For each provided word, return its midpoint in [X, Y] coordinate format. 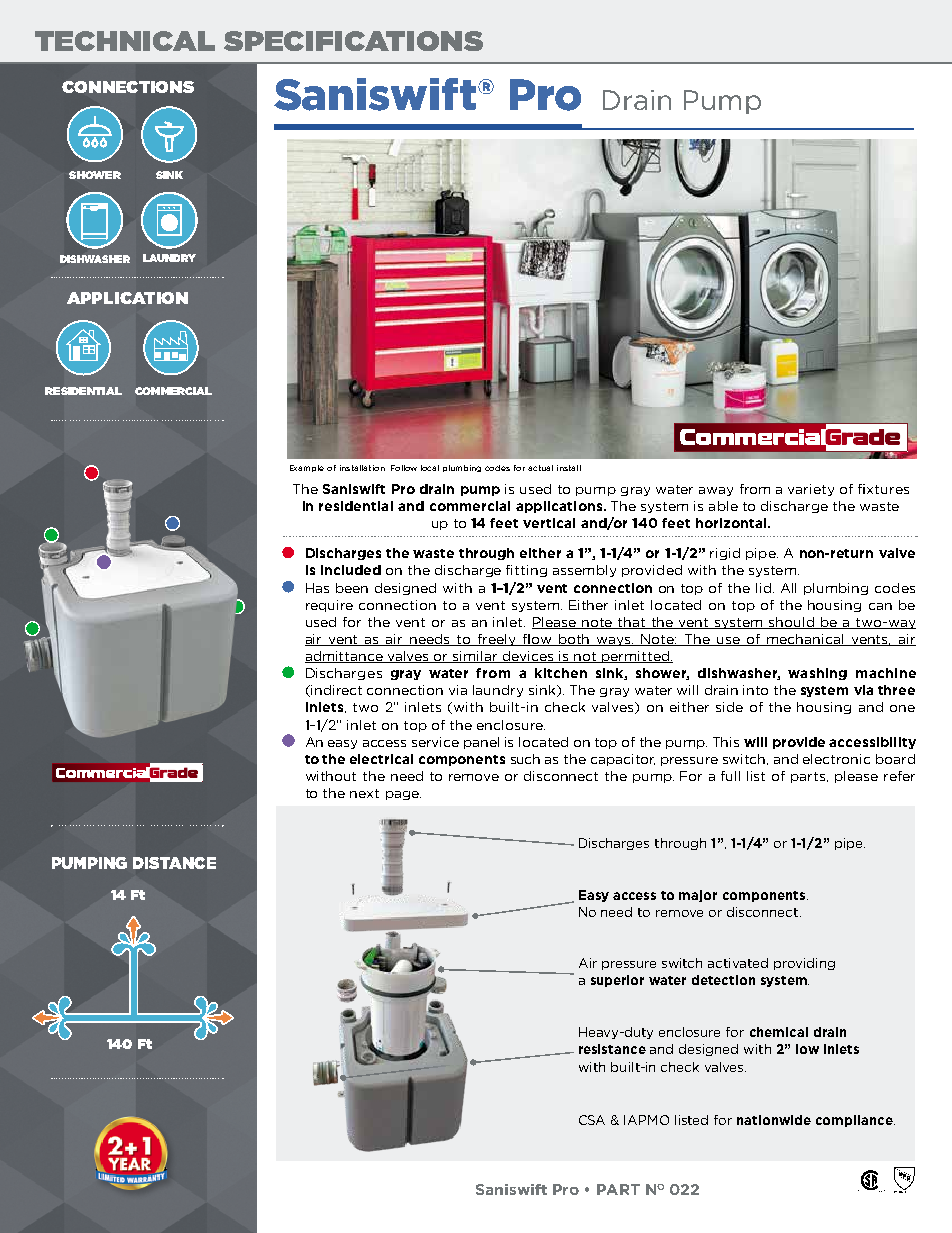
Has [317, 588]
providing [804, 964]
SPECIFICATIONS [353, 41]
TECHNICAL [125, 41]
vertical [549, 523]
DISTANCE [174, 863]
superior [617, 981]
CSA [592, 1120]
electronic [836, 759]
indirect [336, 690]
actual [540, 468]
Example [307, 468]
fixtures [883, 489]
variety [811, 490]
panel [481, 743]
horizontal [732, 523]
